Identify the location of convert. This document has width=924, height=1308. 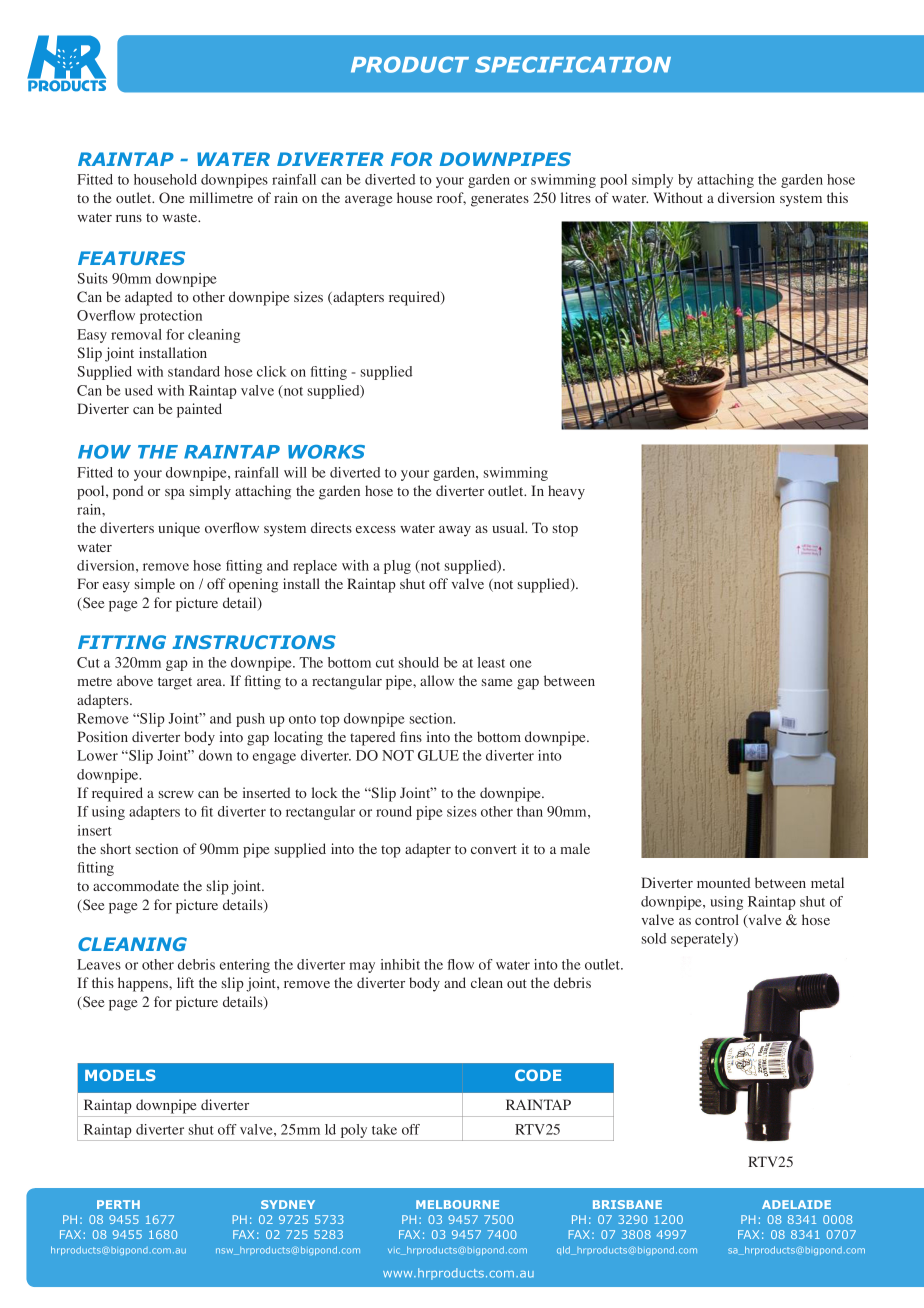
(494, 849).
